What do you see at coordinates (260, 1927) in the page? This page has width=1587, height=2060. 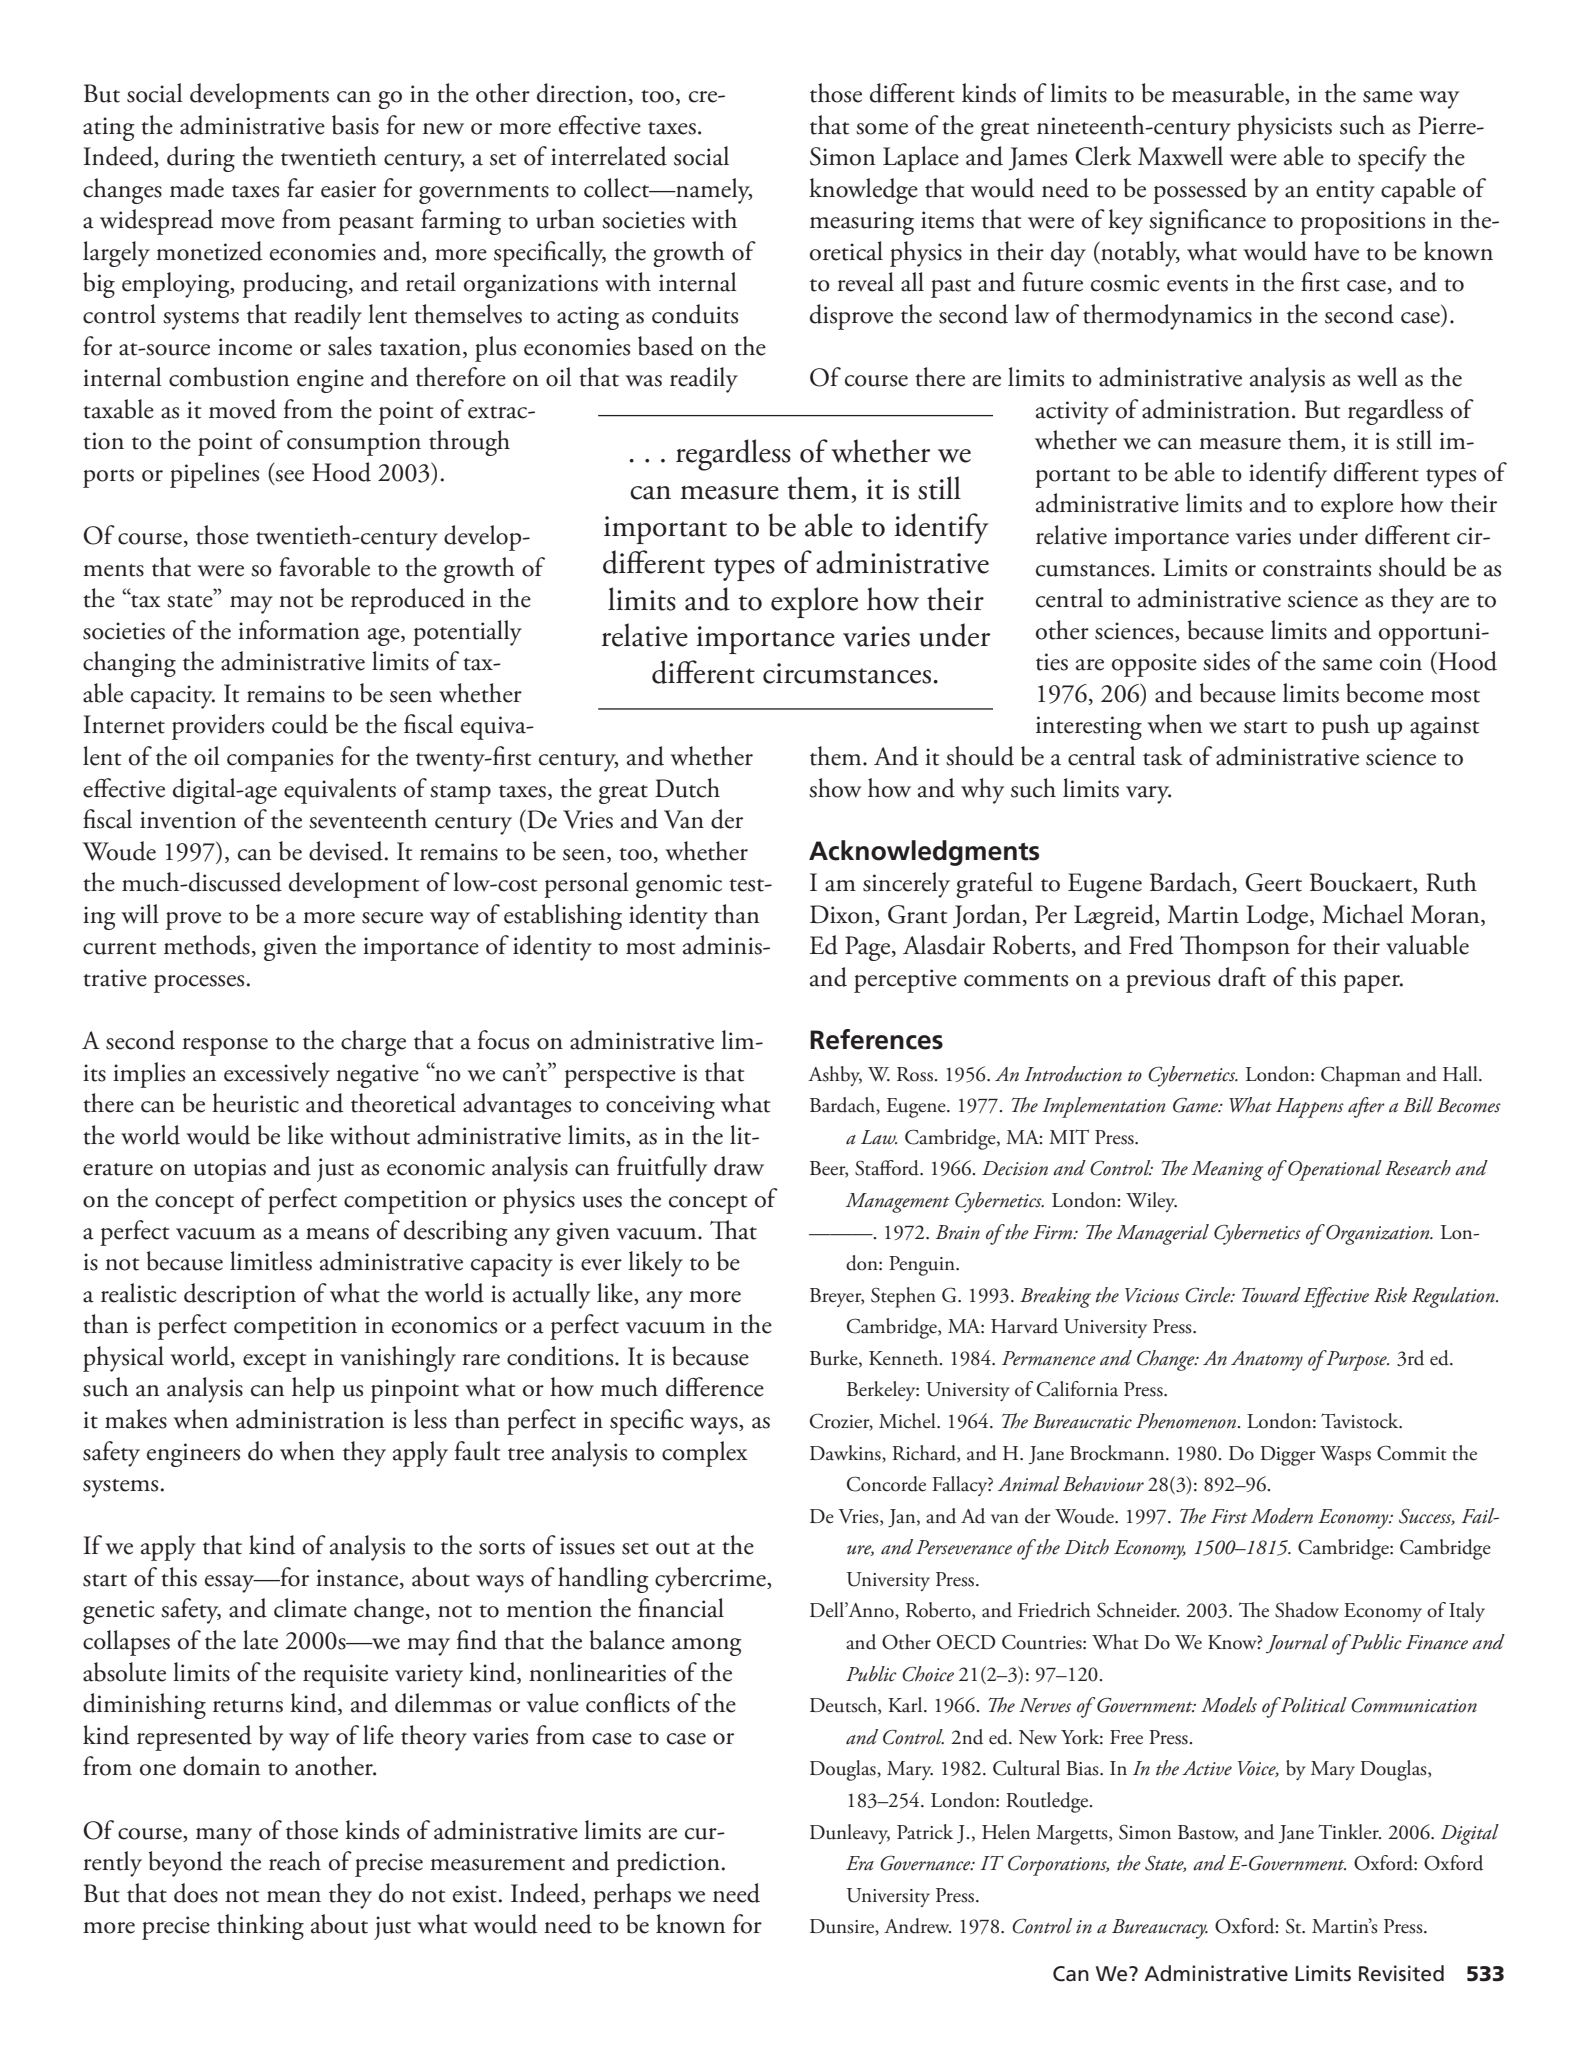 I see `thinking` at bounding box center [260, 1927].
